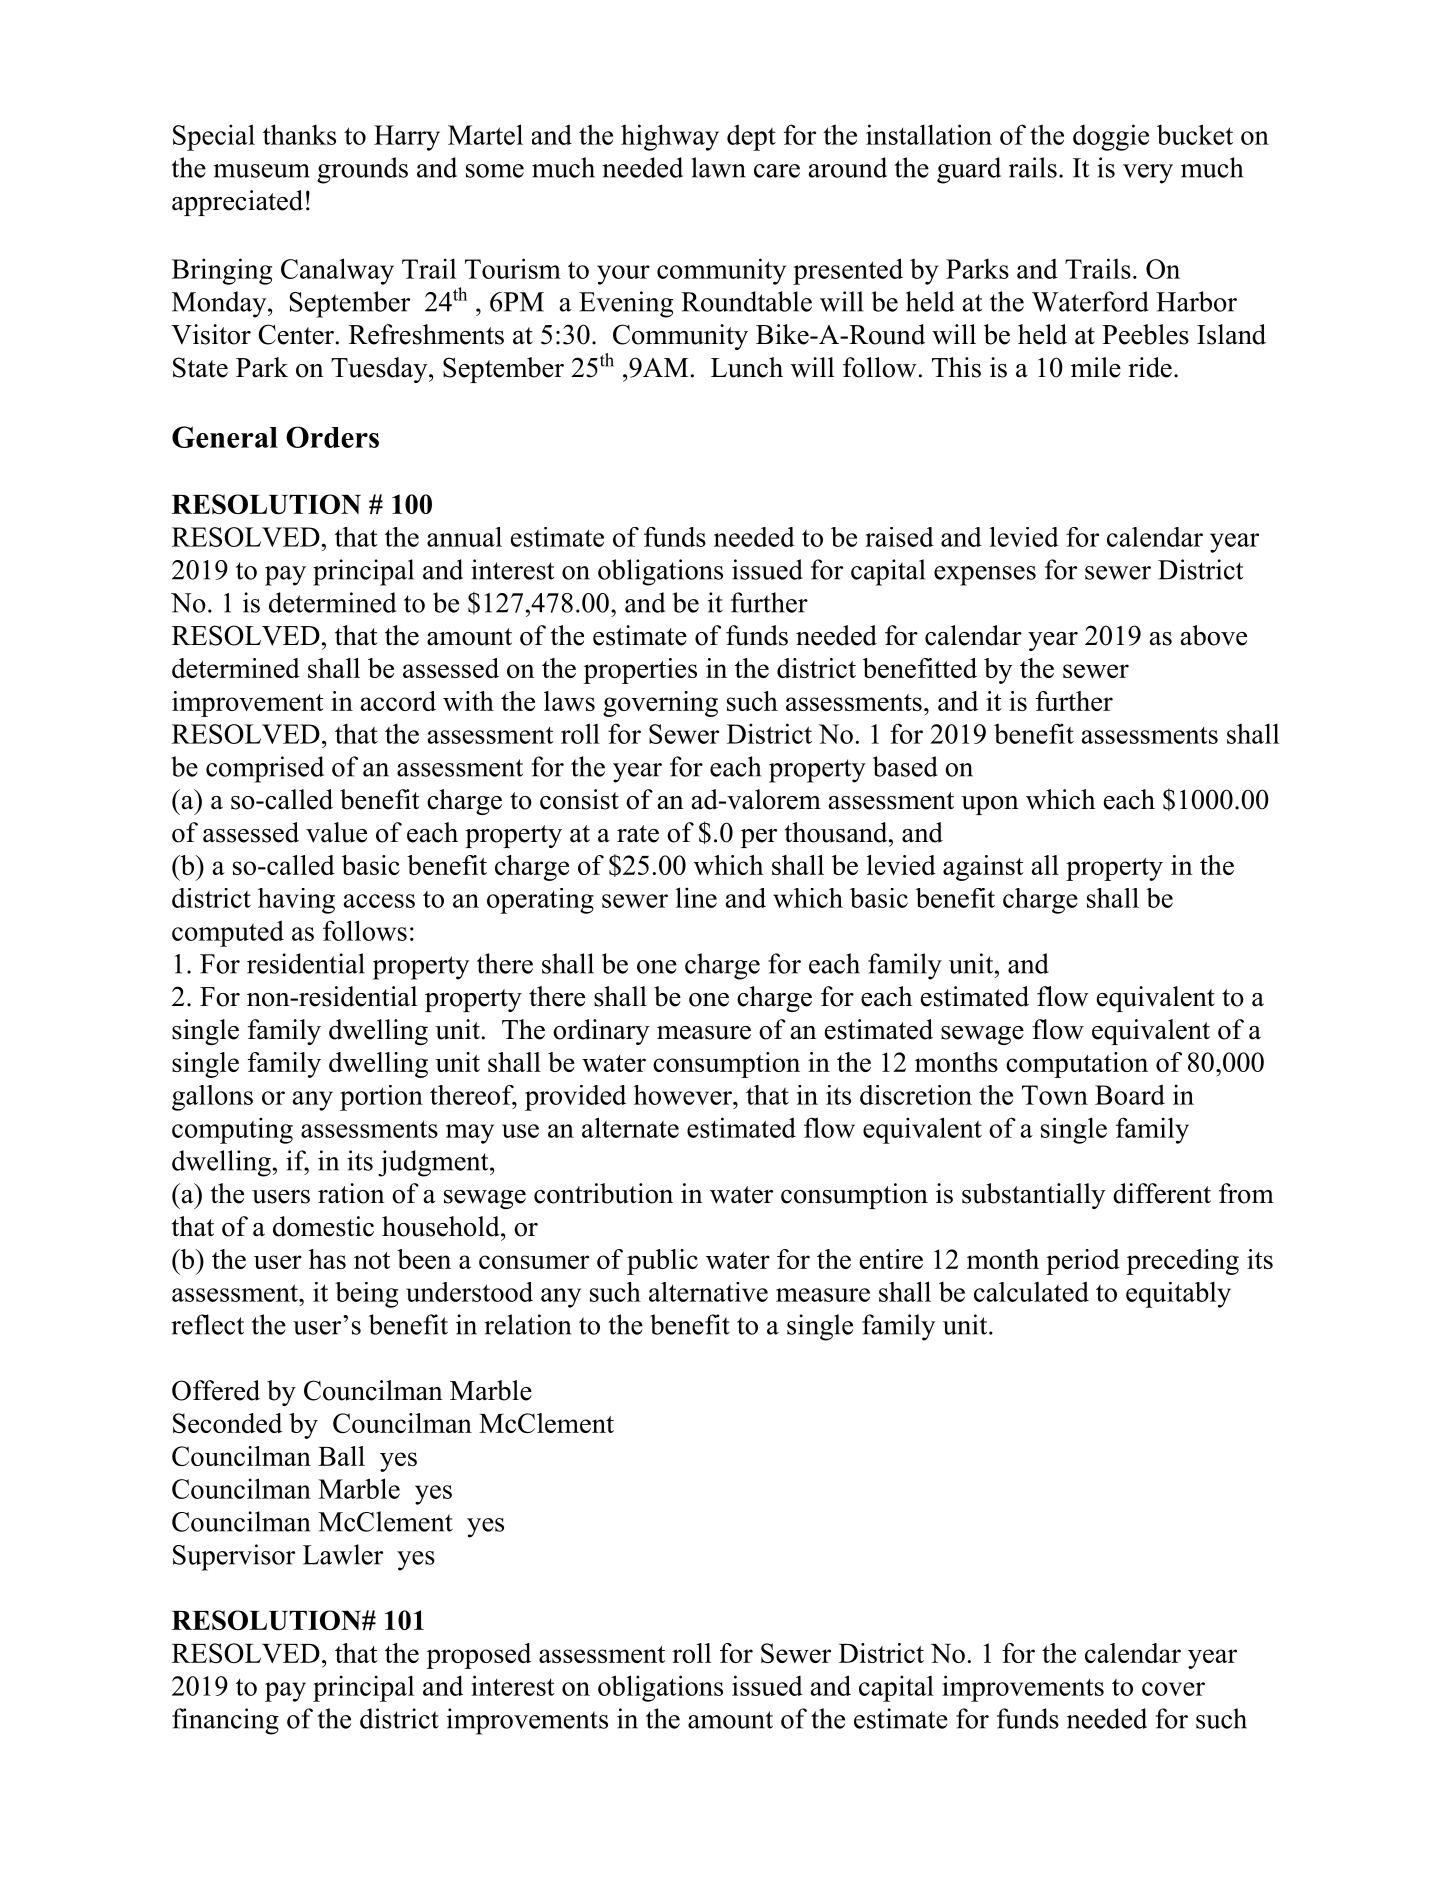  I want to click on very, so click(1148, 174).
